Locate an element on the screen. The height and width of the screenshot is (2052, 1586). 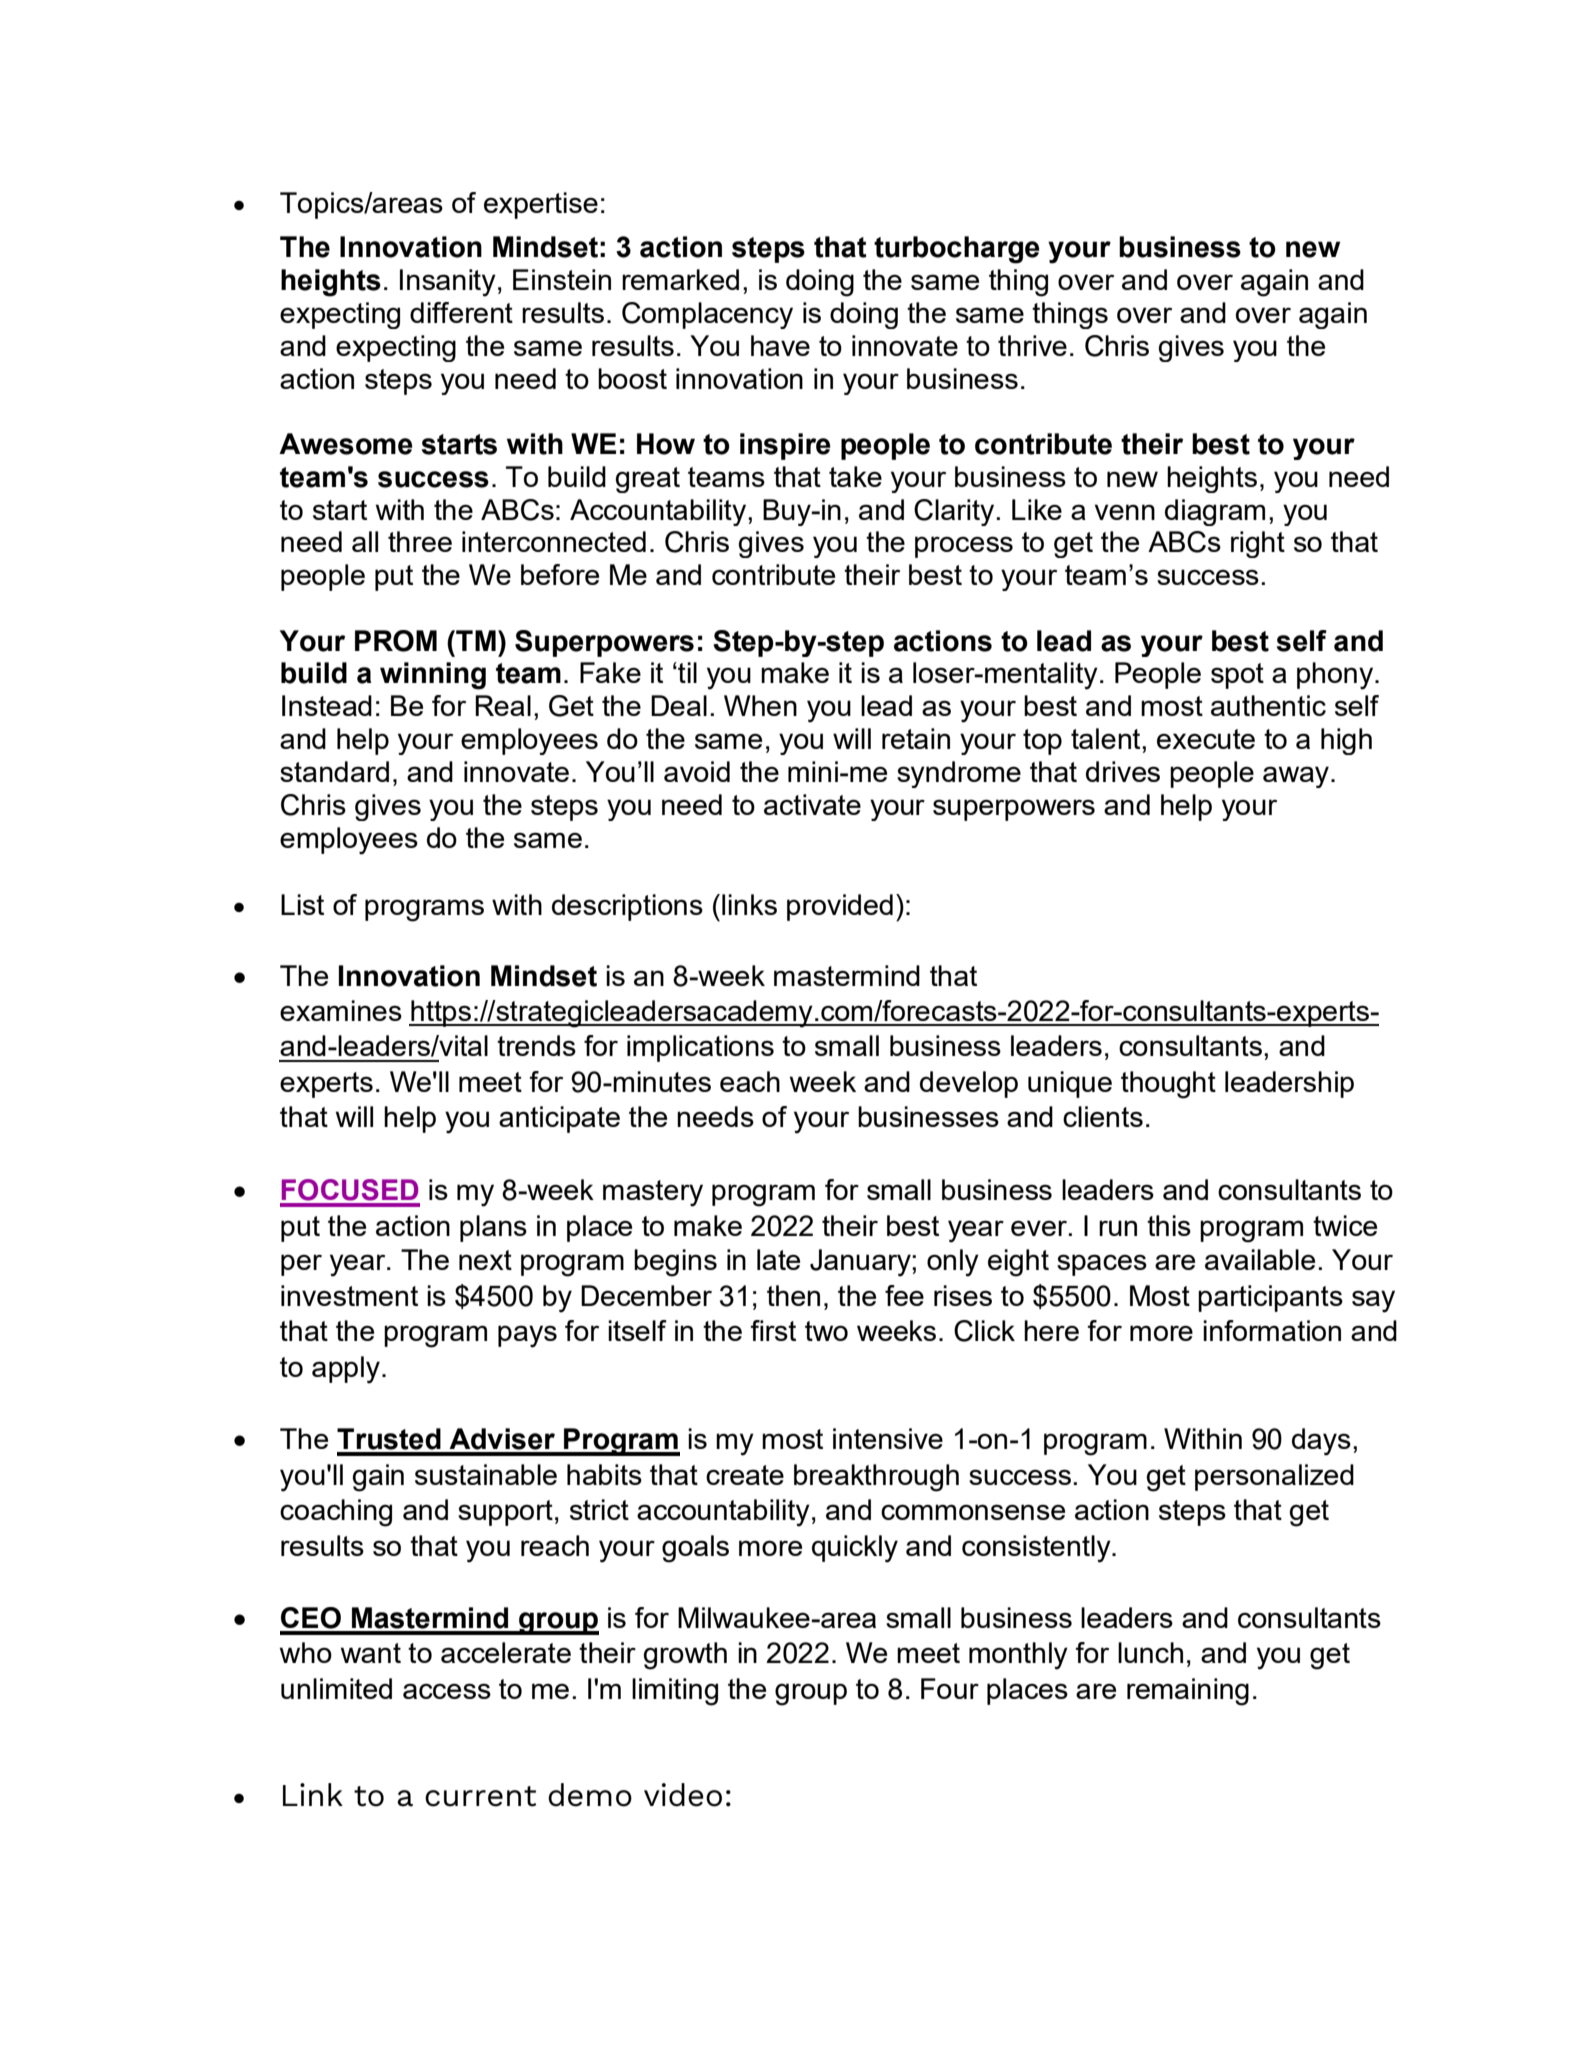
thrive is located at coordinates (1032, 345).
